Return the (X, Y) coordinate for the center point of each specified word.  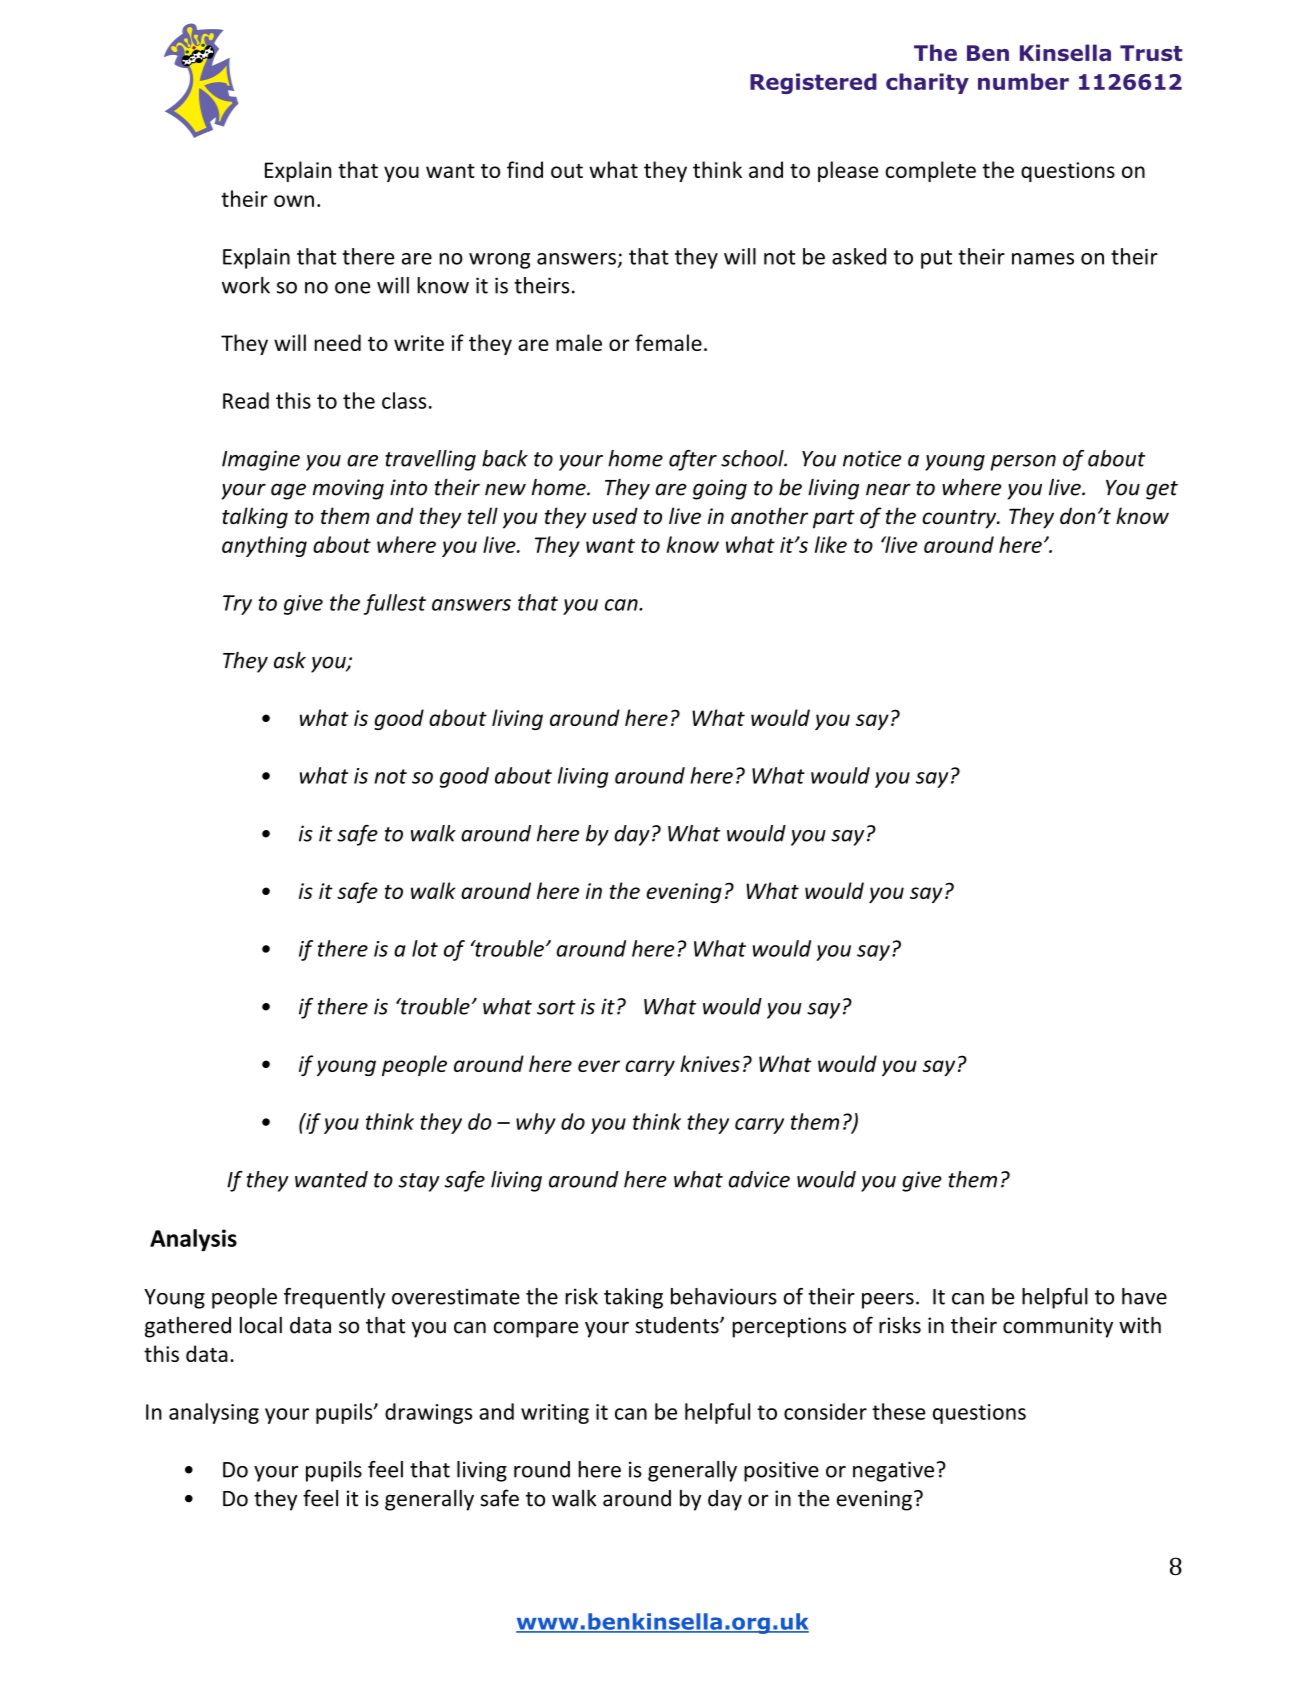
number (1023, 81)
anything (264, 546)
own (294, 201)
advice (759, 1179)
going (720, 489)
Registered (813, 83)
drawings (428, 1413)
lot (425, 948)
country (960, 519)
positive (781, 1471)
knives (710, 1063)
